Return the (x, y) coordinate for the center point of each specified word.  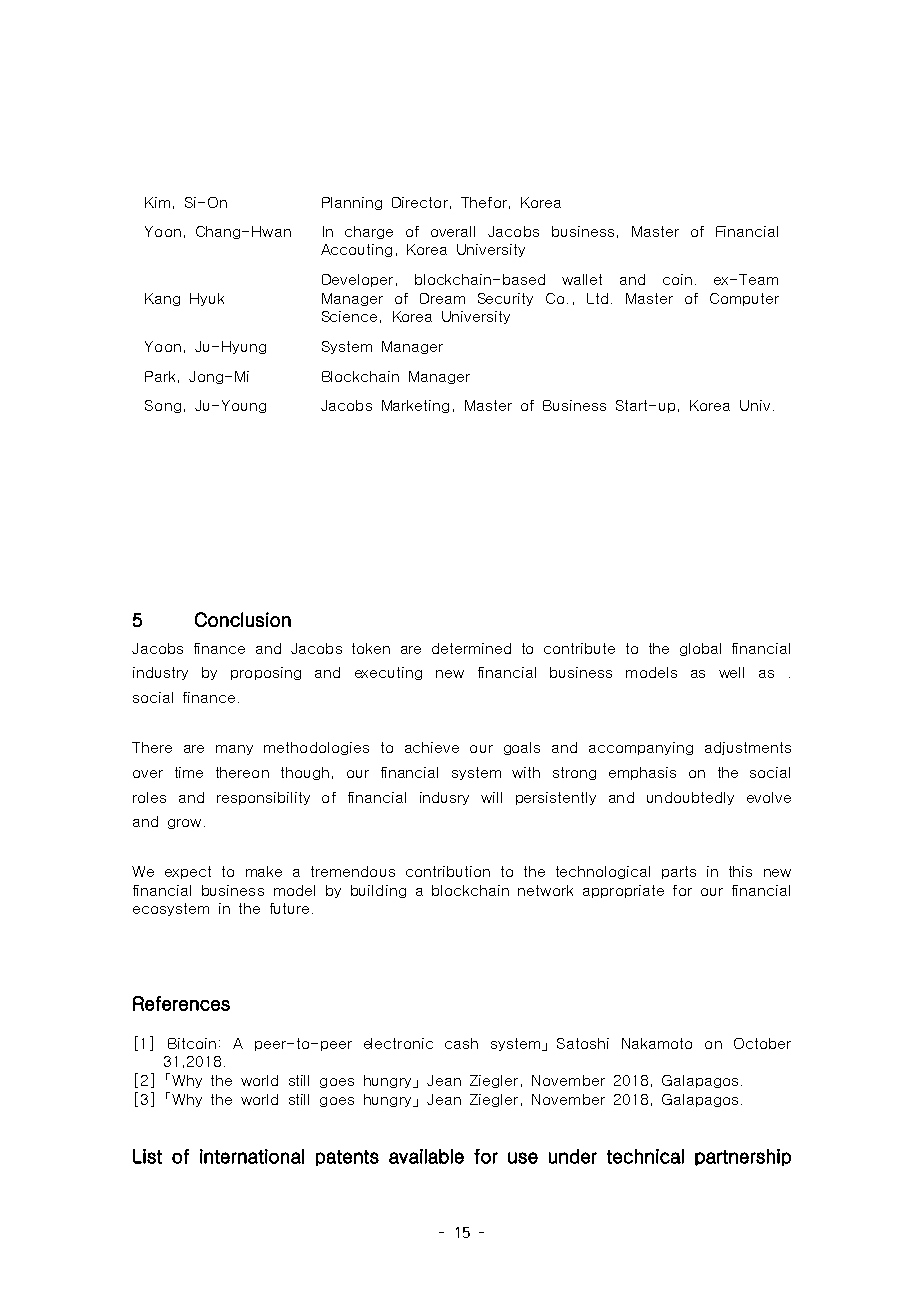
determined (471, 648)
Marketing (415, 406)
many (234, 750)
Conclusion (243, 619)
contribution (448, 871)
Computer (744, 299)
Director (420, 202)
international (252, 1156)
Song (163, 406)
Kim (157, 202)
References (181, 1003)
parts (679, 872)
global (700, 649)
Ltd (597, 298)
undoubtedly (690, 798)
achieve (432, 747)
